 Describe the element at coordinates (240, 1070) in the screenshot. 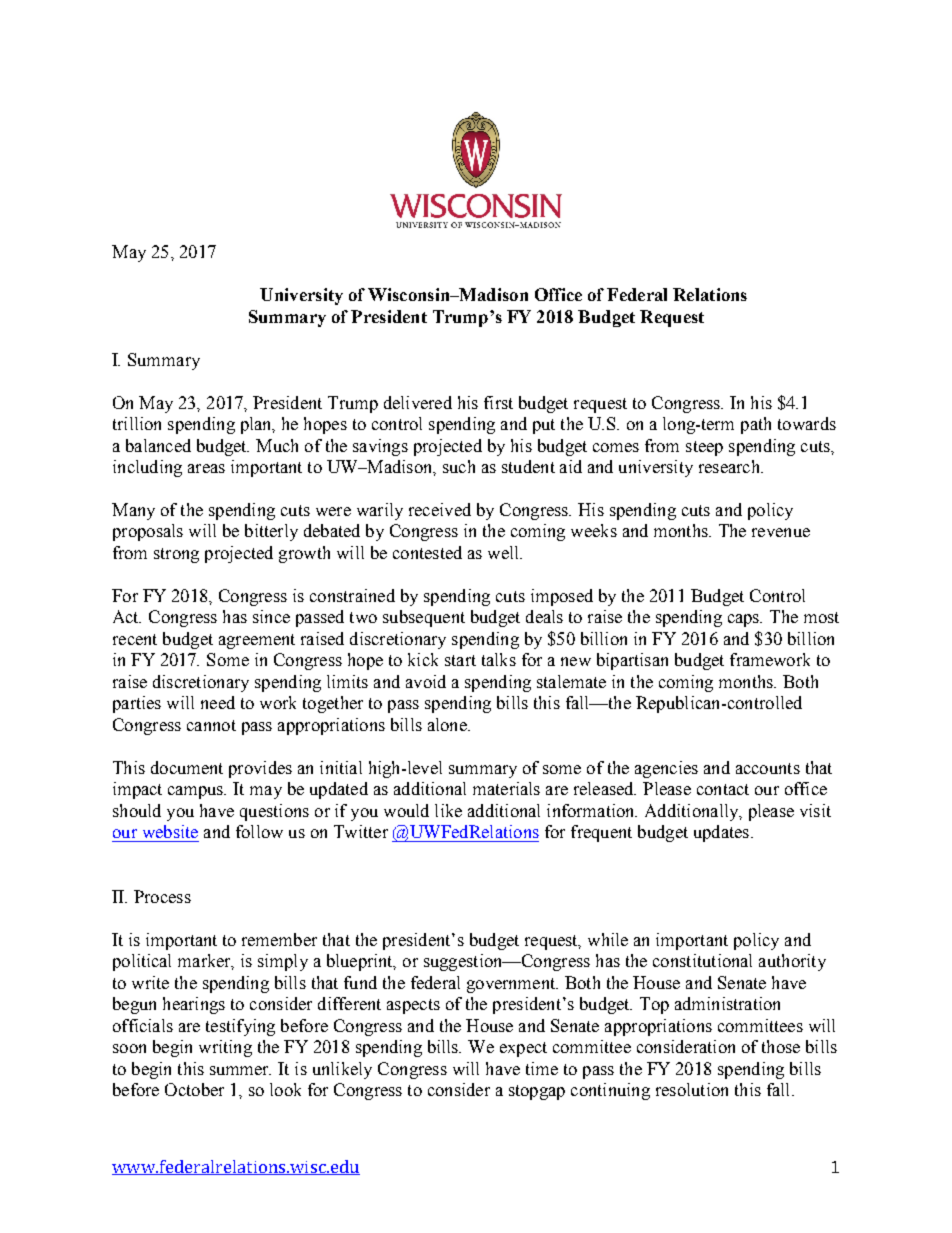

I see `summer` at that location.
